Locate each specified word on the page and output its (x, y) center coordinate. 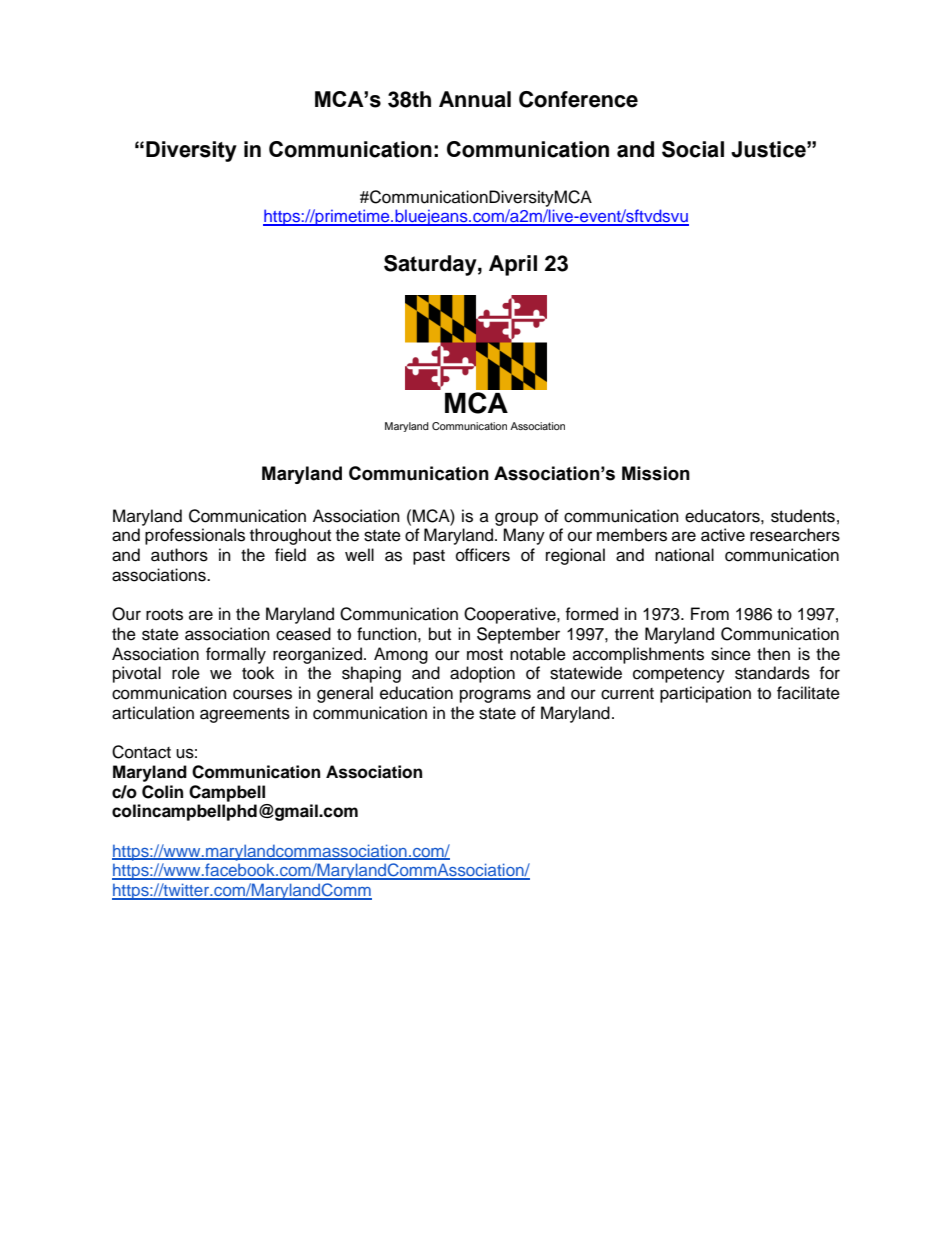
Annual (475, 99)
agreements (245, 715)
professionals (195, 536)
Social (693, 149)
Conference (578, 99)
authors (179, 555)
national (684, 555)
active (723, 535)
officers (483, 555)
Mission (656, 473)
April (513, 265)
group (516, 519)
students (803, 516)
